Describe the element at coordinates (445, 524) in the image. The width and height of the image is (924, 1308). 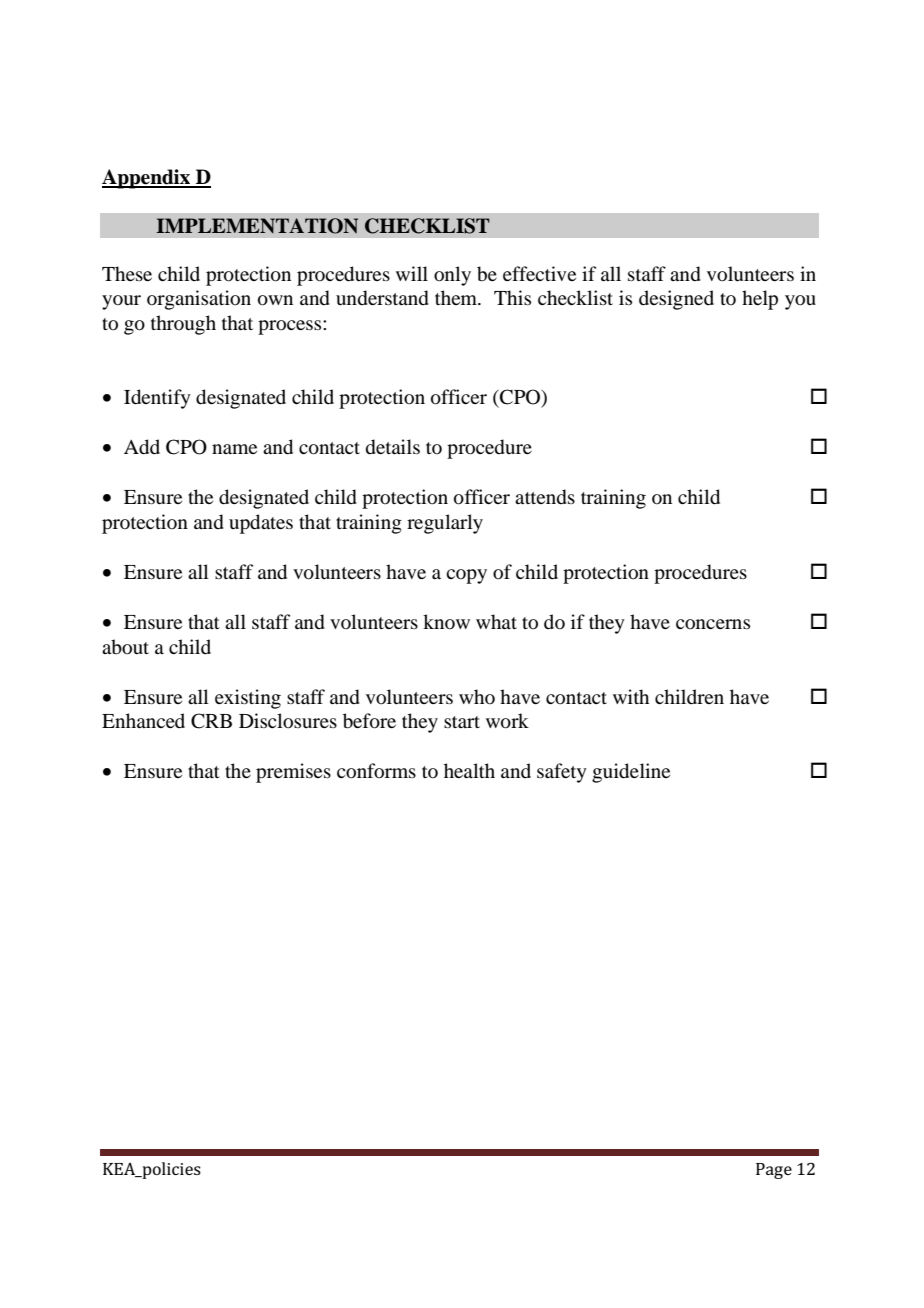
I see `regularly` at that location.
